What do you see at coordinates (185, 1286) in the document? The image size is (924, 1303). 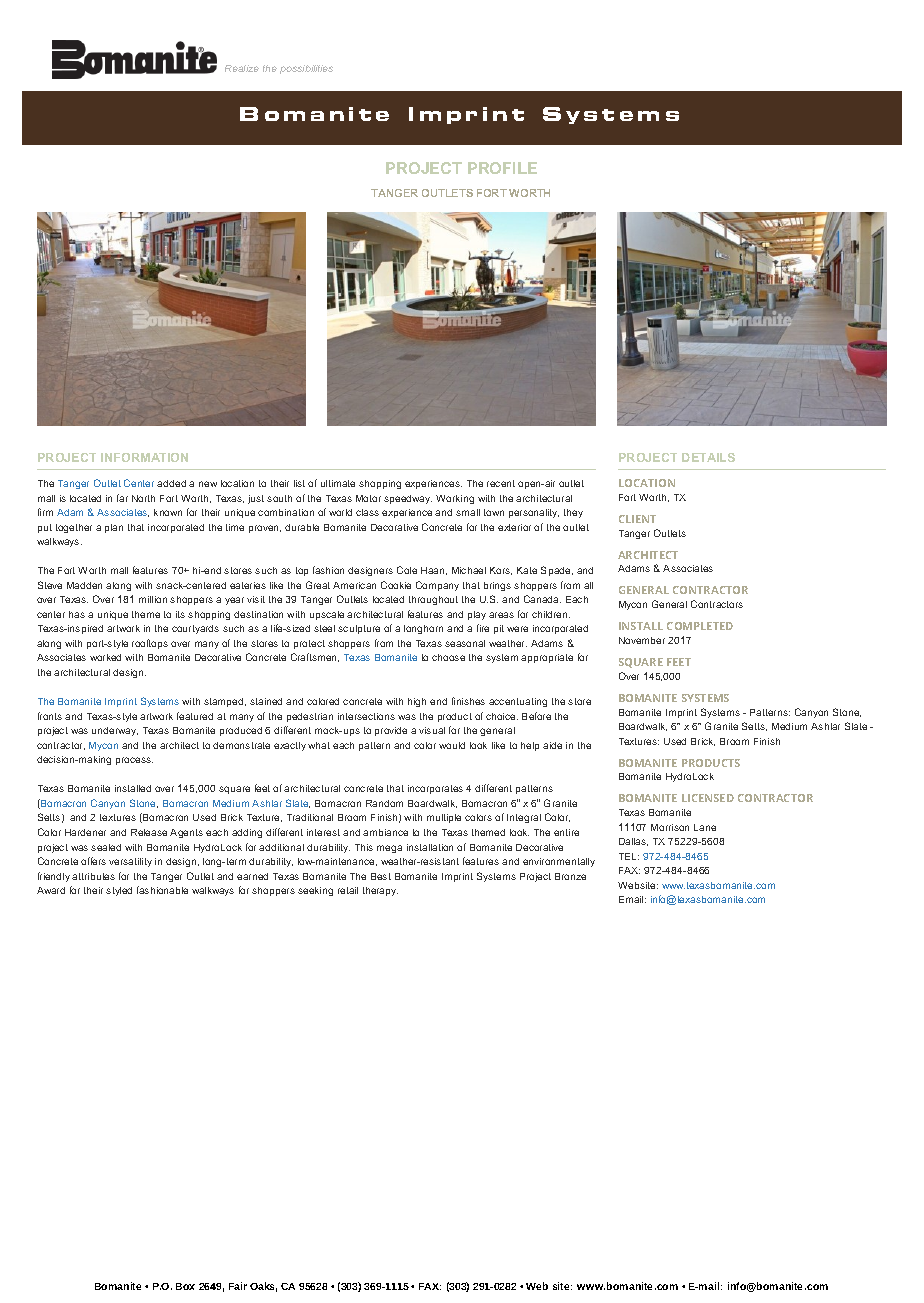 I see `Box` at bounding box center [185, 1286].
